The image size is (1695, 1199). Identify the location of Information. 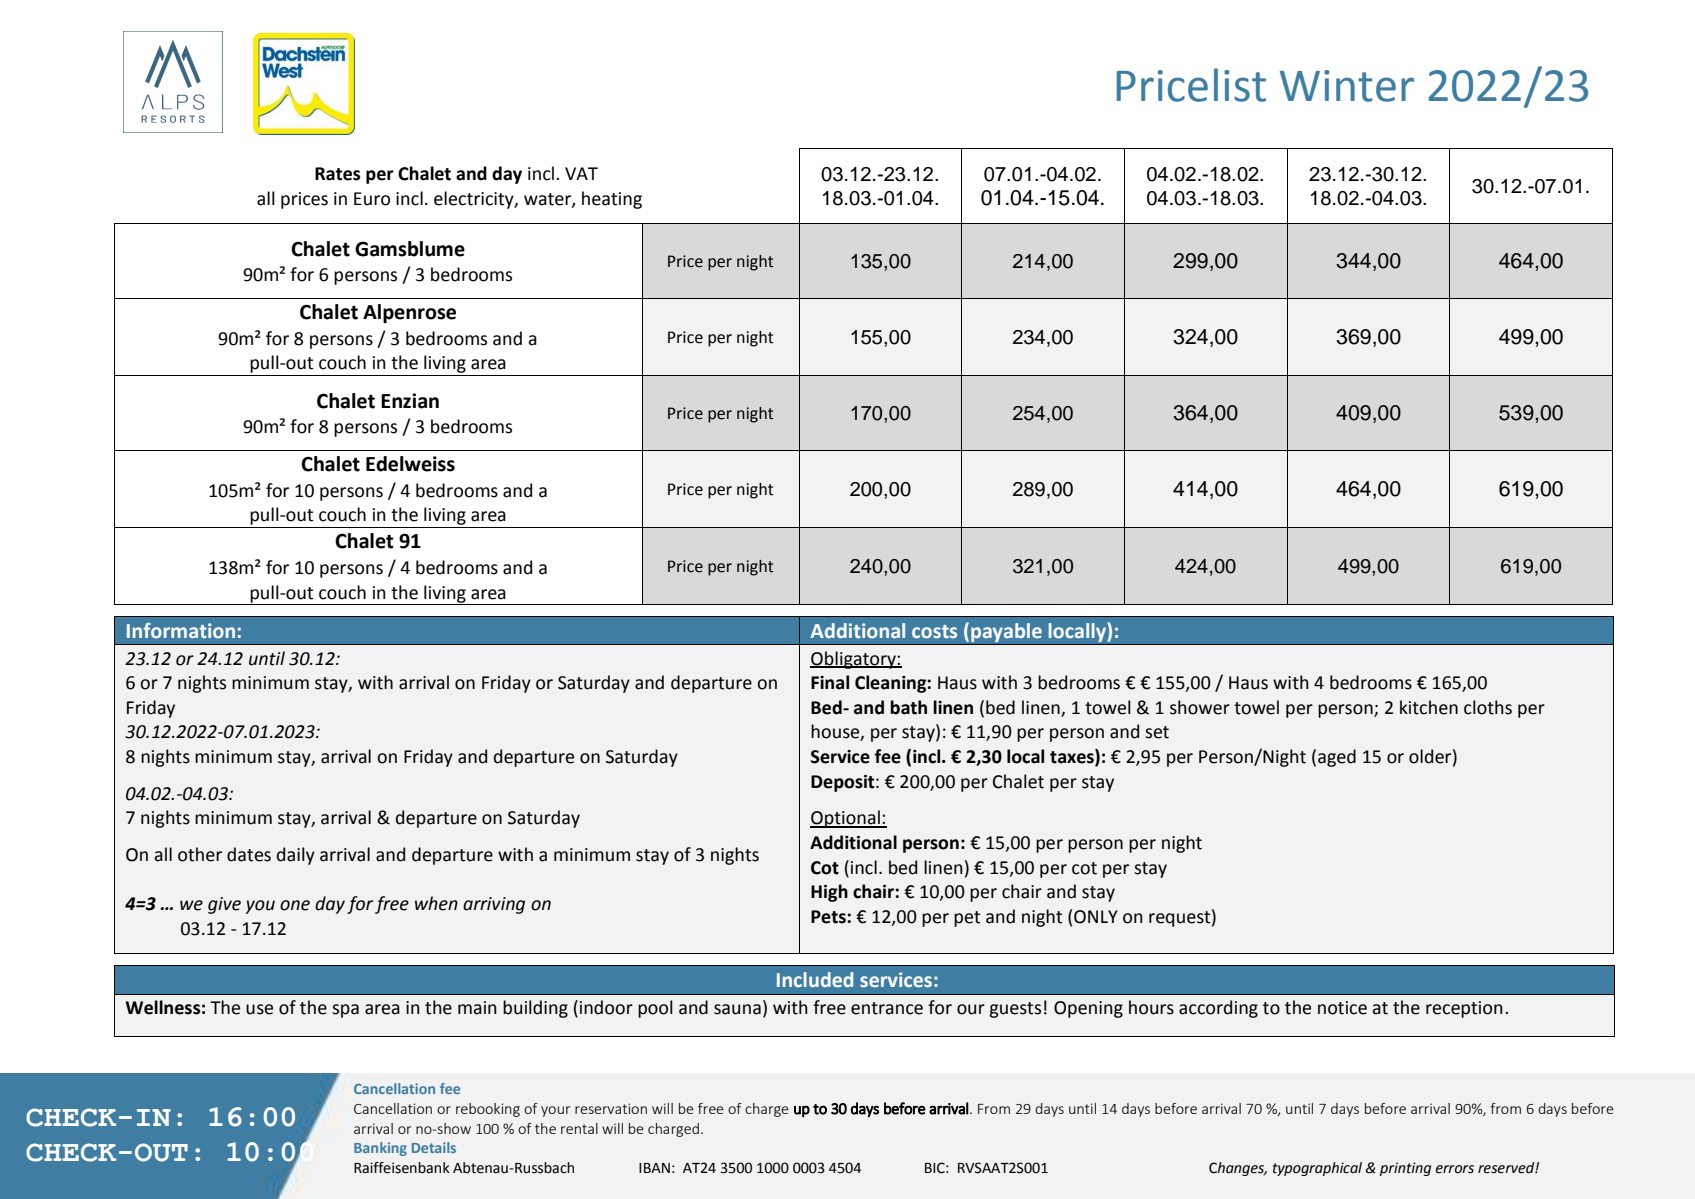
(181, 630).
